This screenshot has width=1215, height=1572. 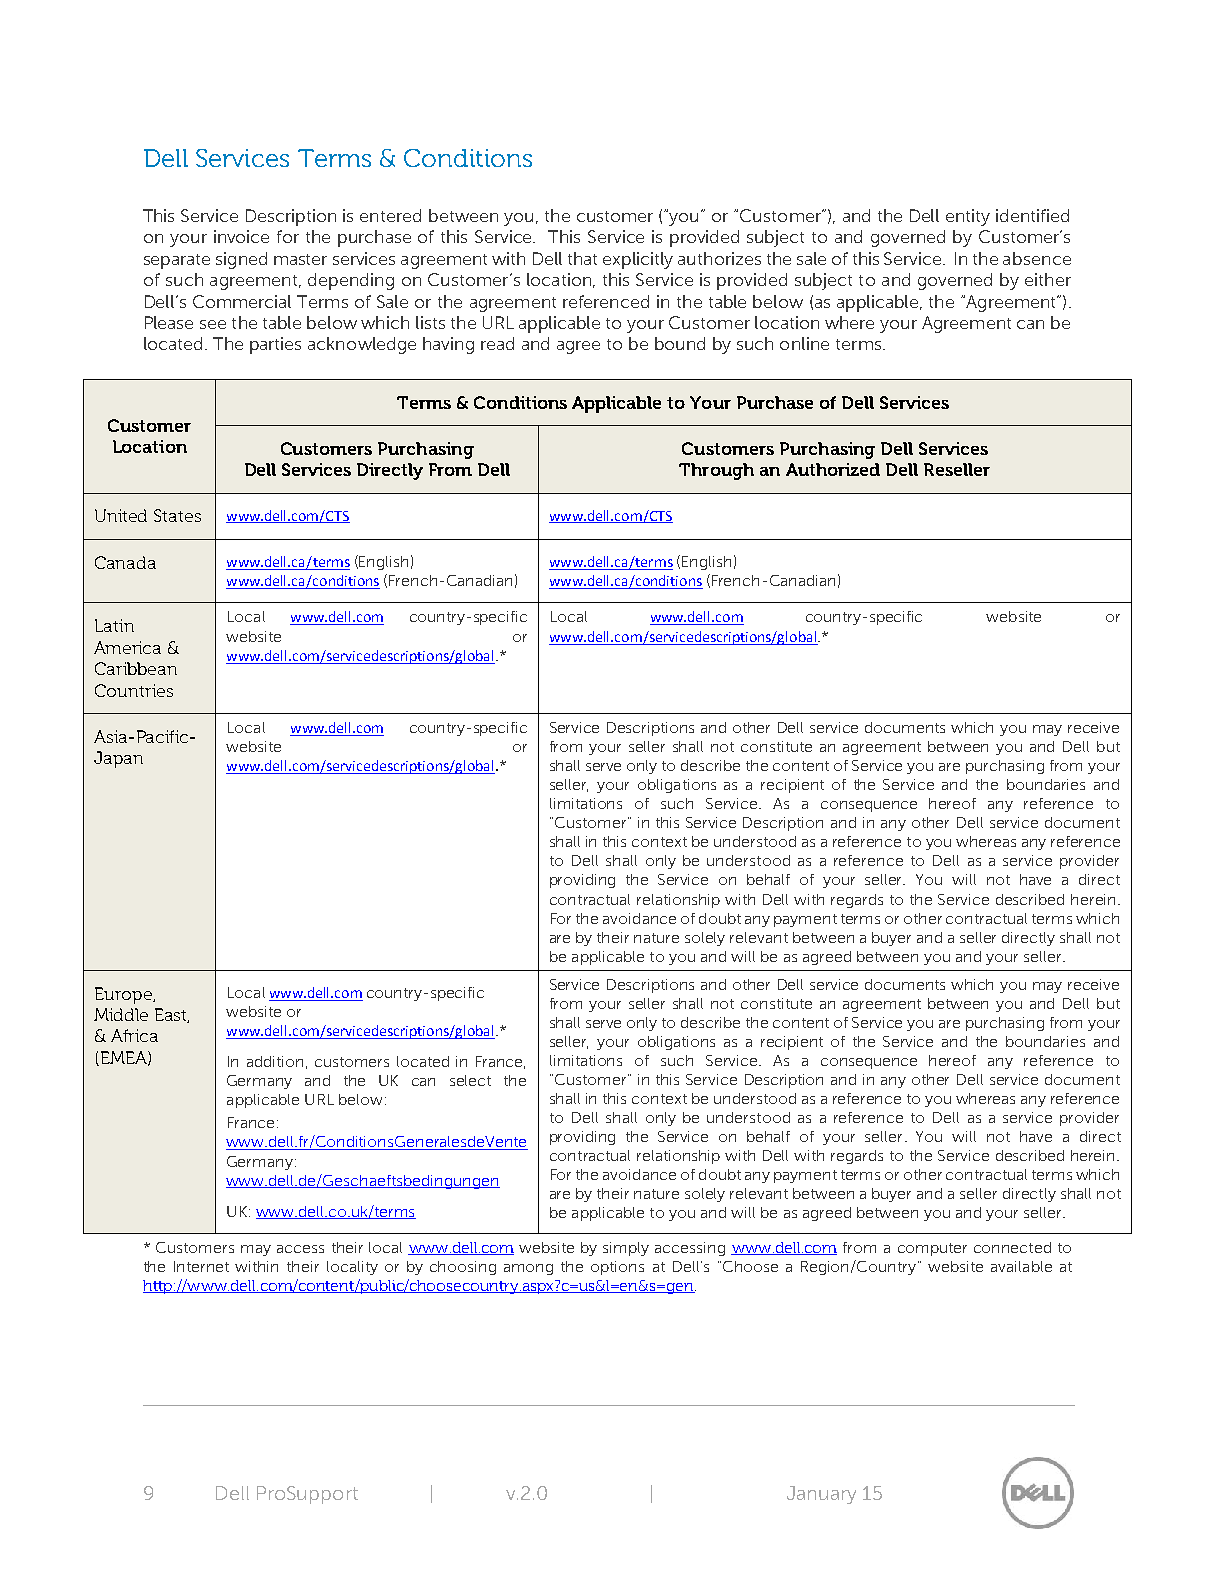 What do you see at coordinates (968, 217) in the screenshot?
I see `entity` at bounding box center [968, 217].
